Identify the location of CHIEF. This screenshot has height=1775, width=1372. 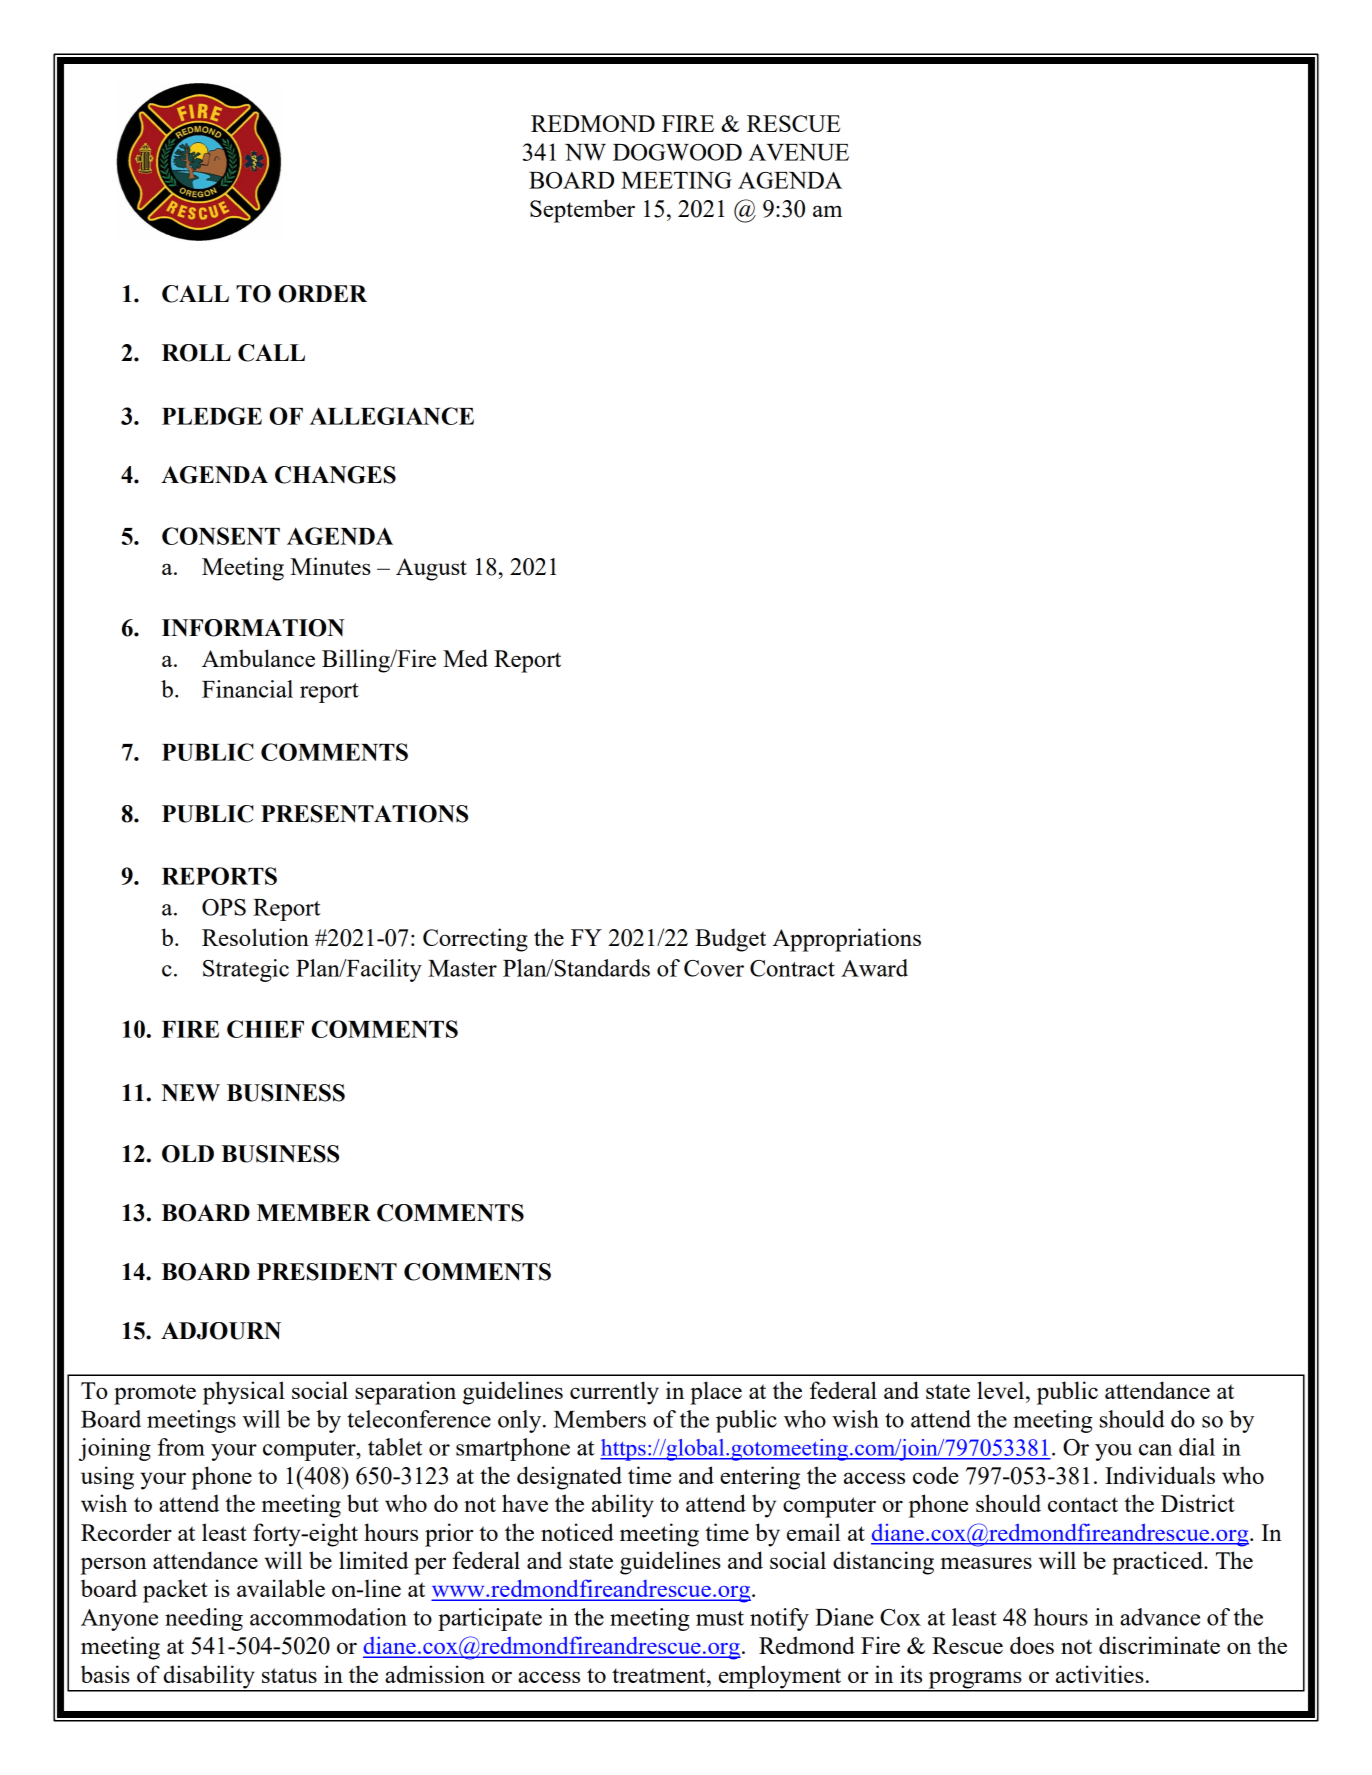
(265, 1029).
